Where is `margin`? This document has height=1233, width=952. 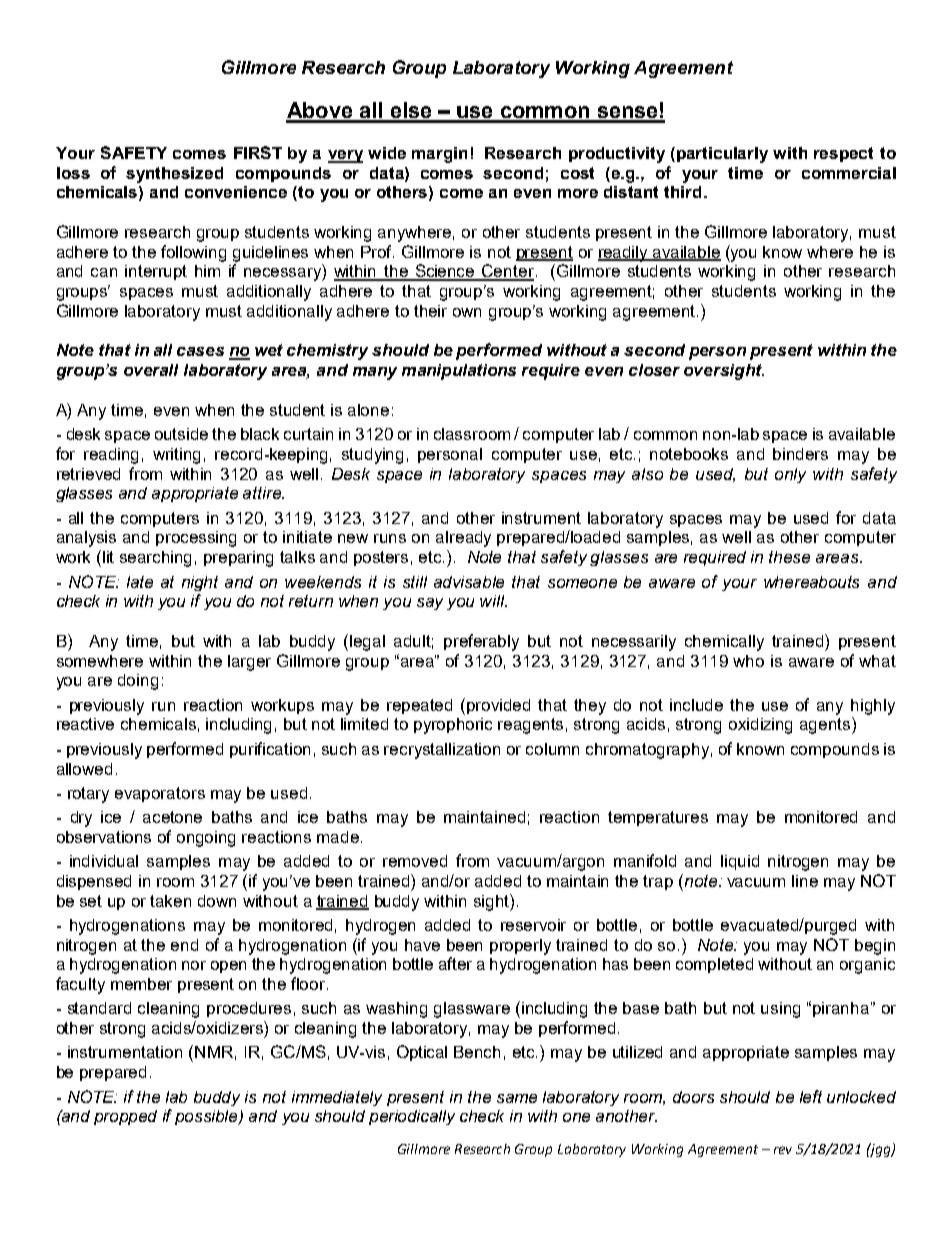
margin is located at coordinates (439, 155).
